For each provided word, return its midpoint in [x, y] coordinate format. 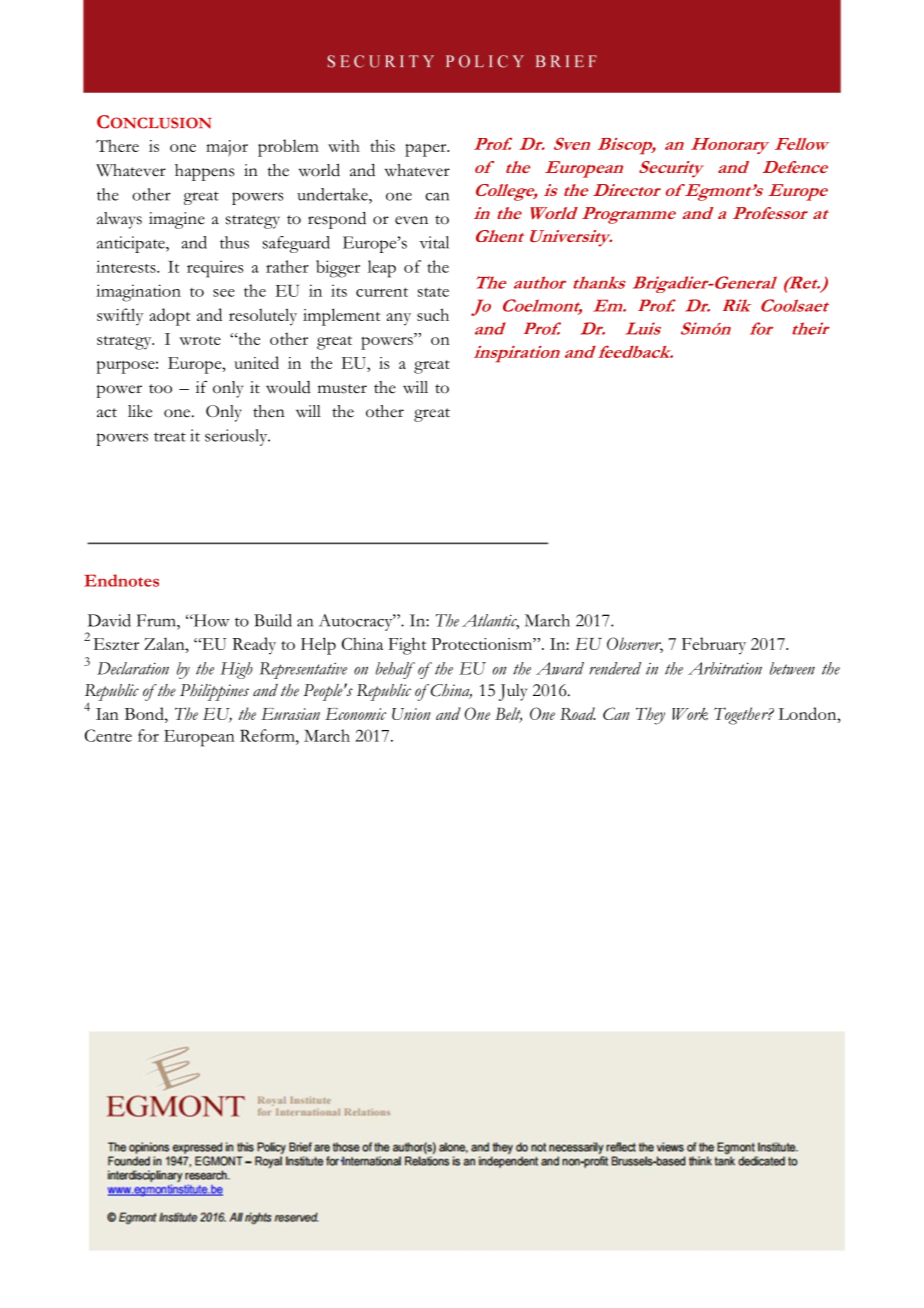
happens [204, 172]
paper [427, 150]
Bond [145, 713]
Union [411, 714]
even [411, 220]
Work [690, 714]
